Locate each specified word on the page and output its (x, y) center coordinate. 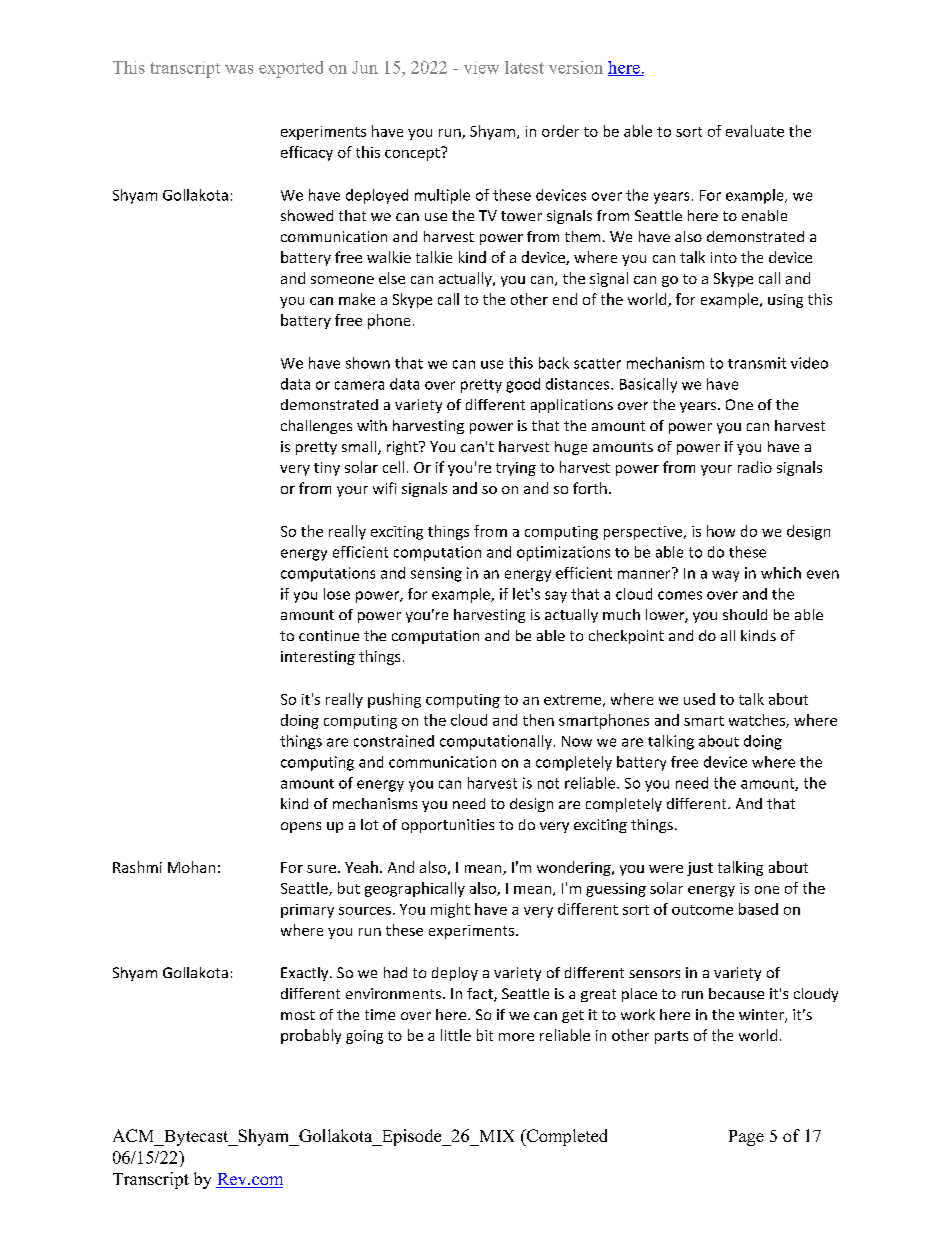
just (700, 869)
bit (485, 1035)
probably (311, 1036)
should (745, 614)
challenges (316, 427)
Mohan (191, 867)
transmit (757, 363)
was (239, 69)
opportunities (448, 826)
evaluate (755, 131)
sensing (436, 574)
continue (329, 635)
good (523, 385)
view (481, 67)
